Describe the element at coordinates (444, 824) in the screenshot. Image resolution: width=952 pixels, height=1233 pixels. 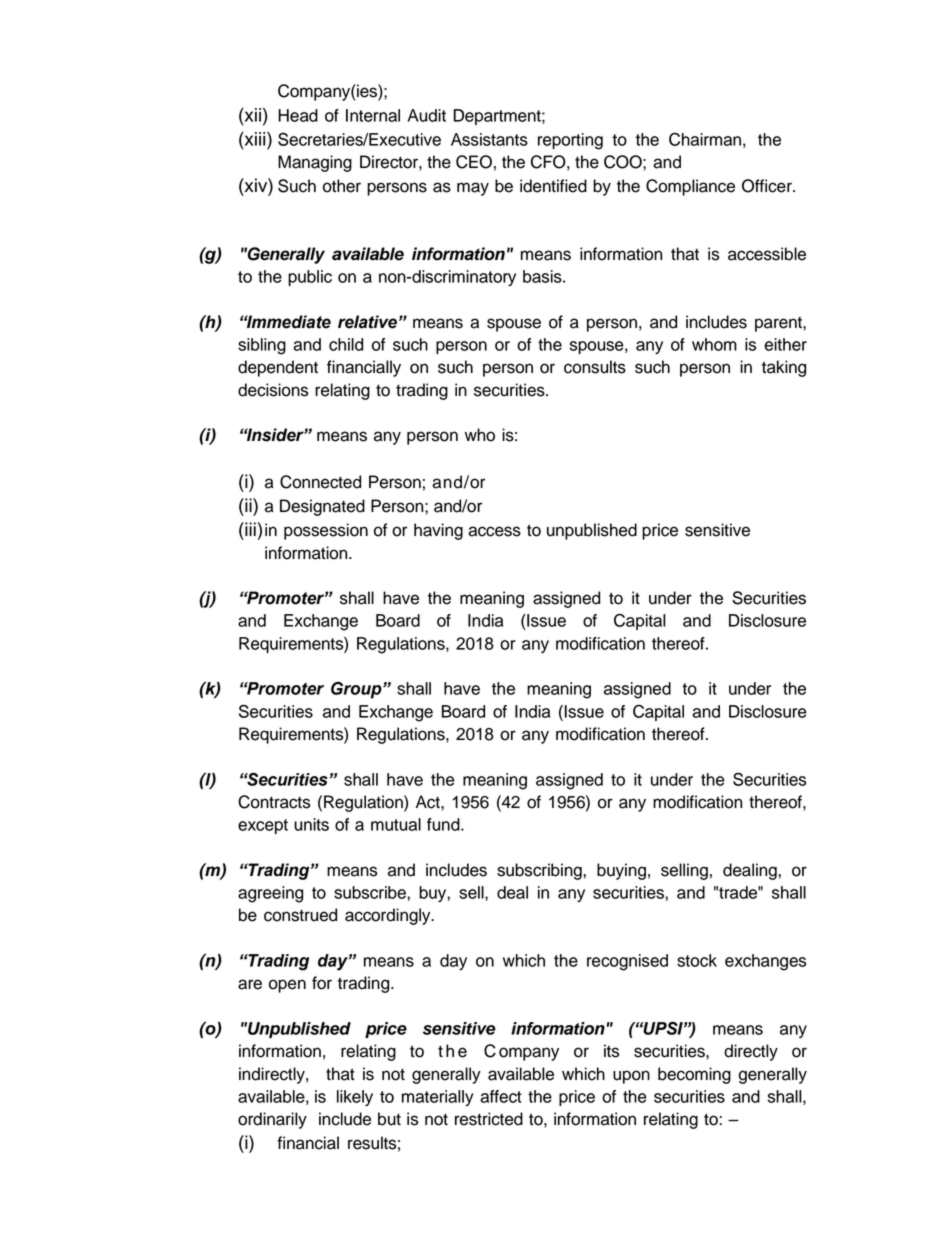
I see `fund` at that location.
